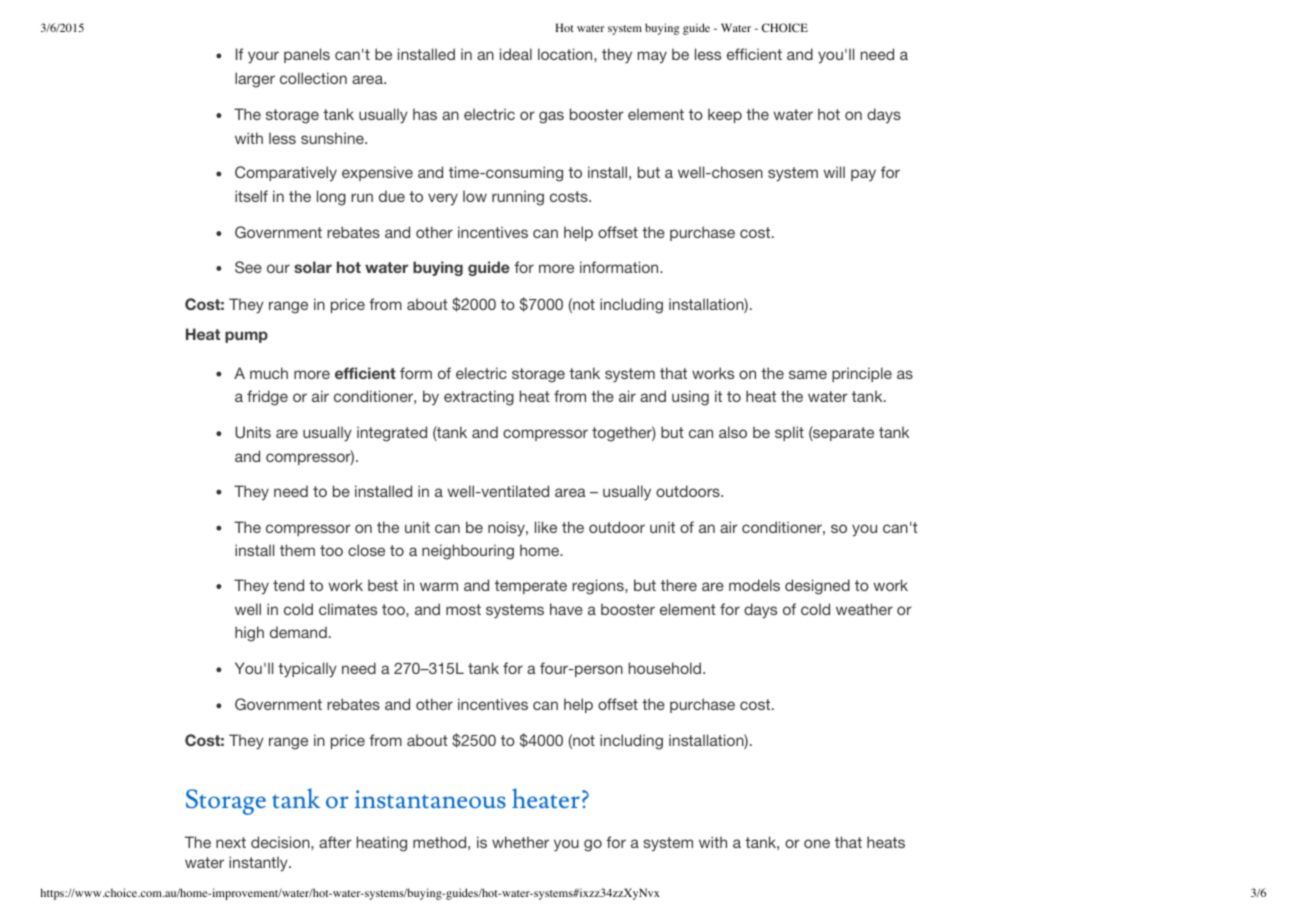 The width and height of the document is (1307, 924). What do you see at coordinates (335, 842) in the document?
I see `after` at bounding box center [335, 842].
